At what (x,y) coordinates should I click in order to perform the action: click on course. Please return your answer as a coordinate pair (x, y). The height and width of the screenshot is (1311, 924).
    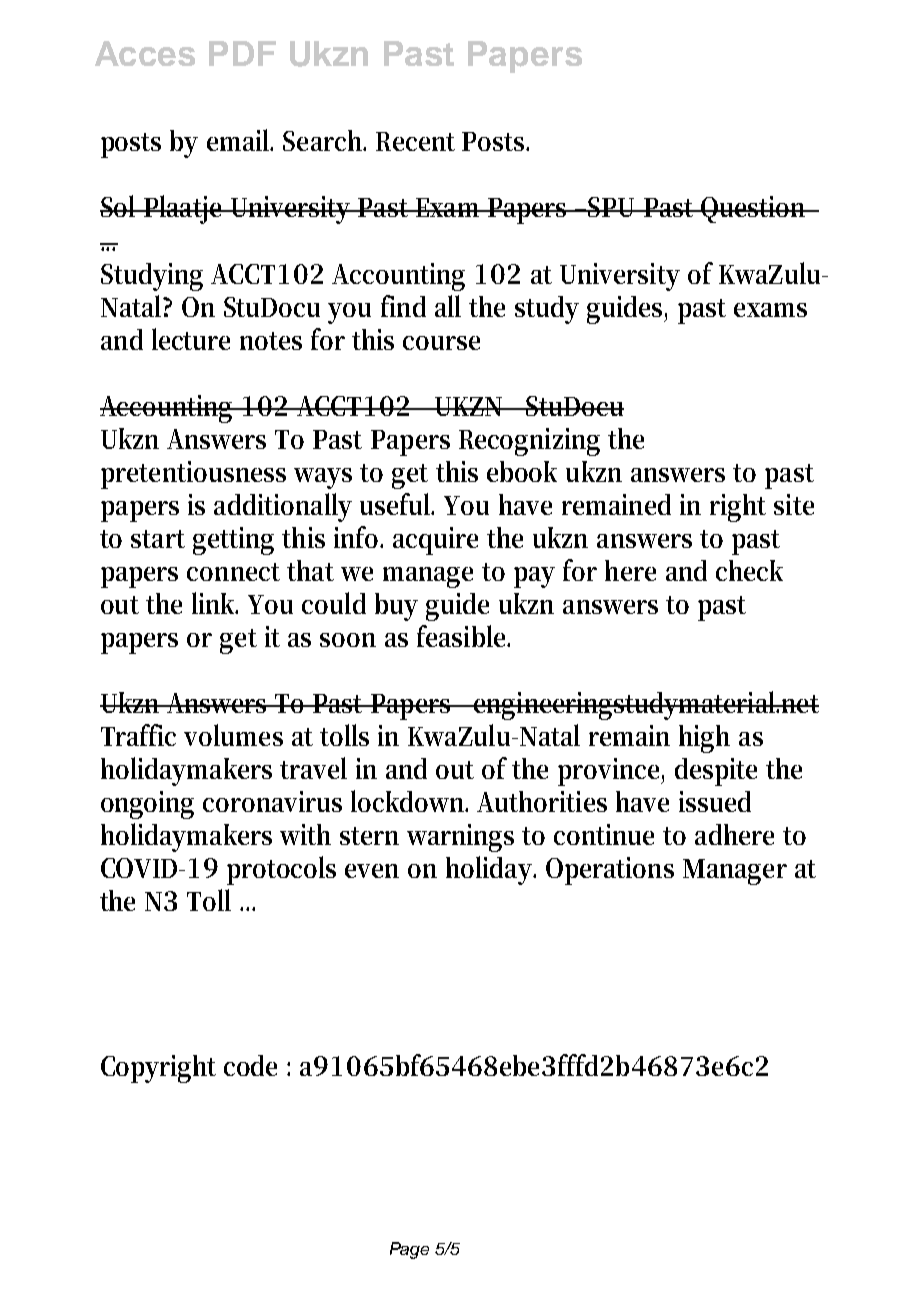
    Looking at the image, I should click on (441, 343).
